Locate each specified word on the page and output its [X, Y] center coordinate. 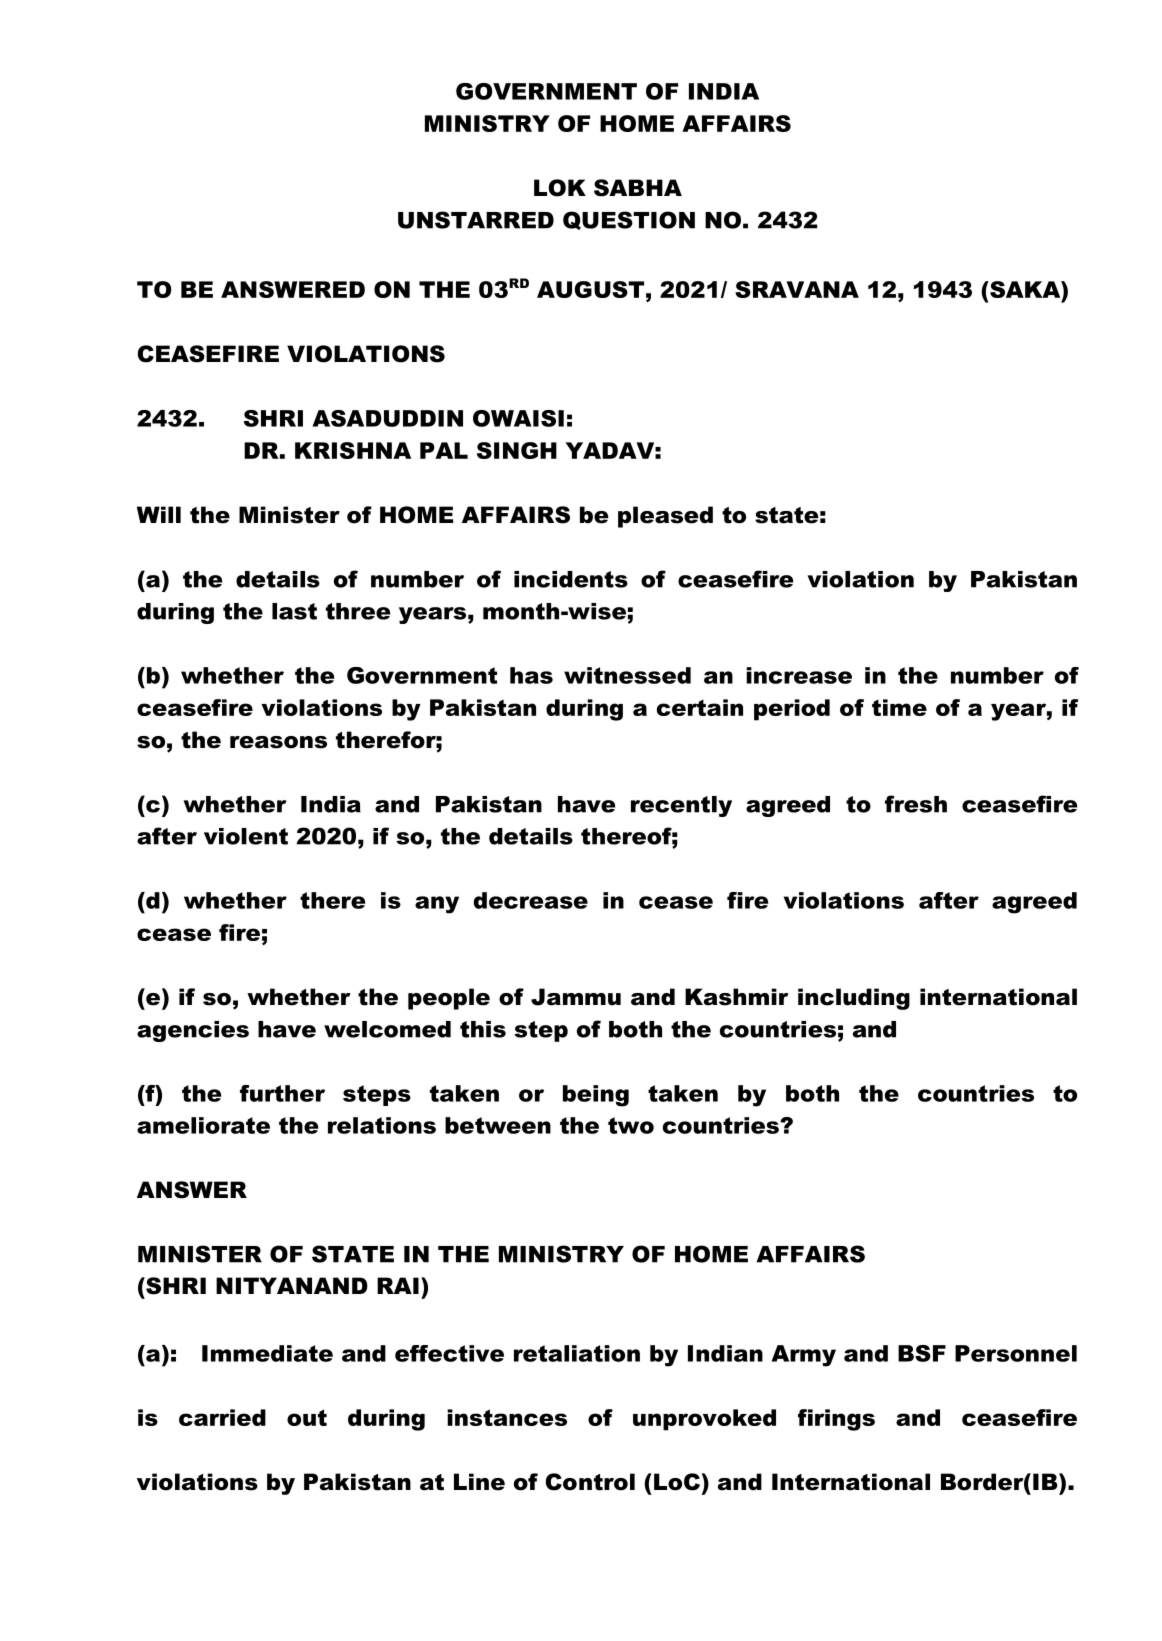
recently [681, 806]
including [854, 999]
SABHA [638, 188]
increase [799, 675]
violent [246, 836]
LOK [560, 188]
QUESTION [629, 220]
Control [590, 1482]
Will [159, 514]
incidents [571, 579]
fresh [916, 804]
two [631, 1125]
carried [222, 1417]
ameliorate [203, 1125]
